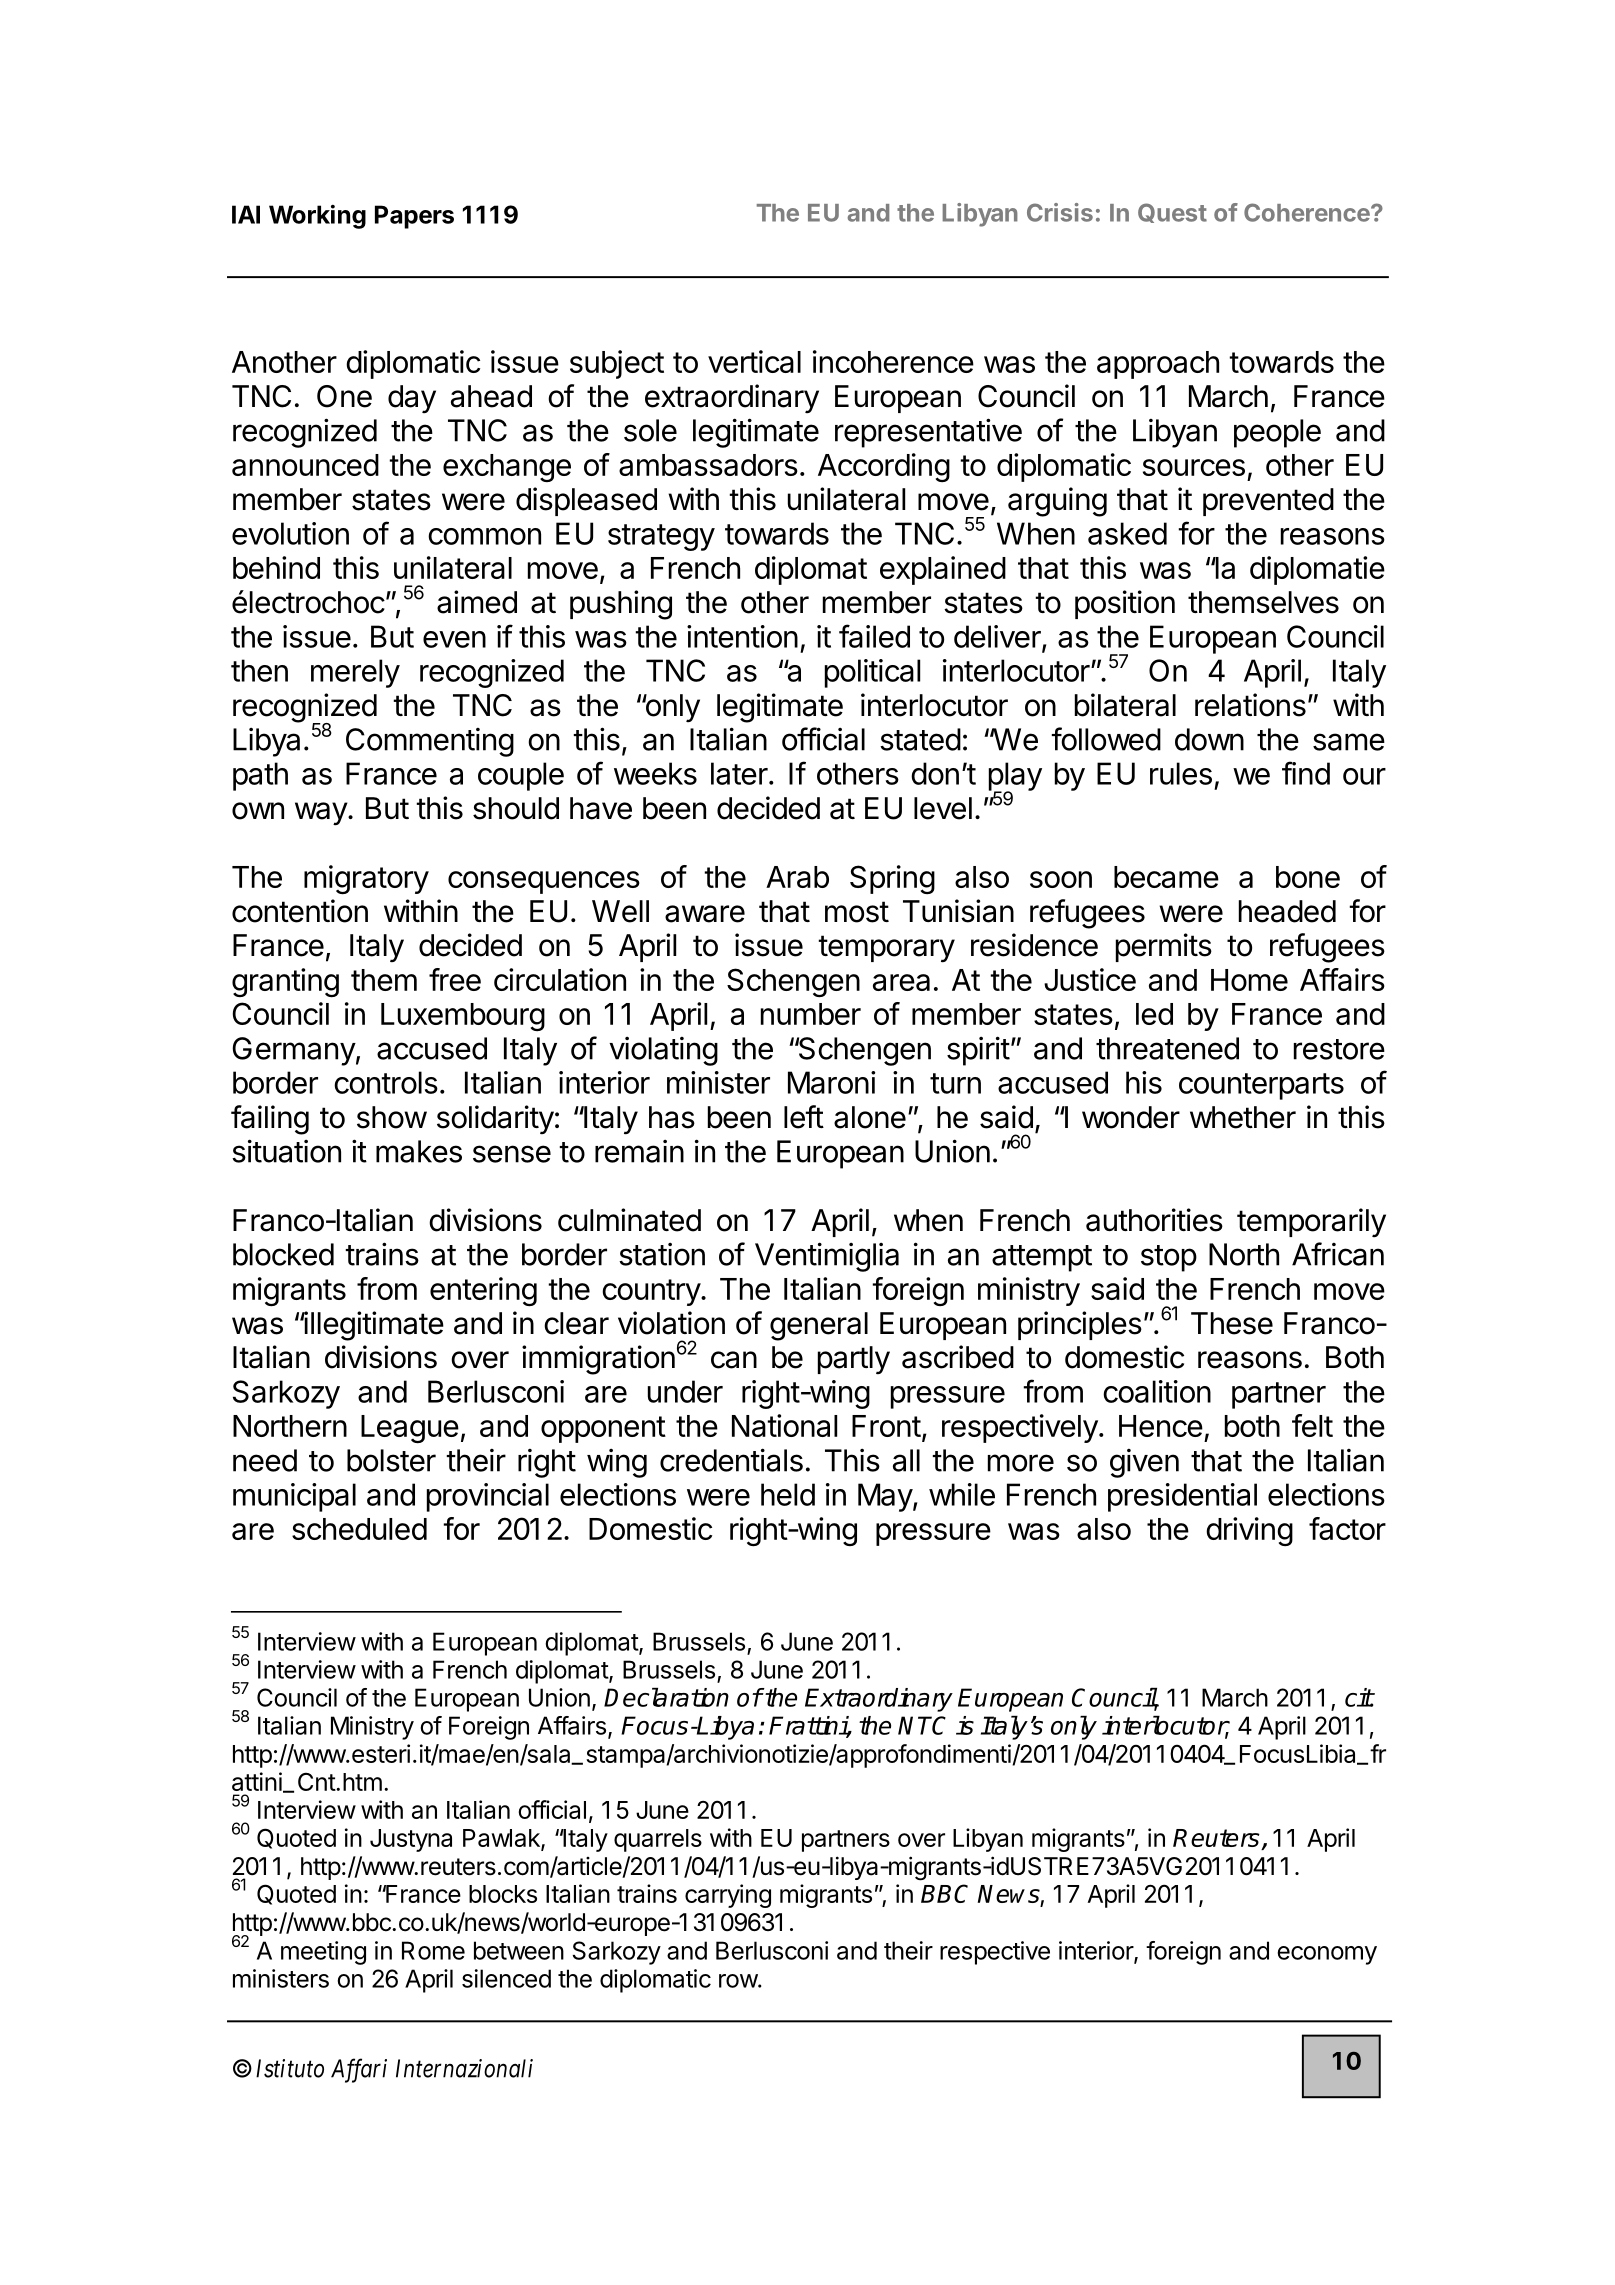 The height and width of the image is (2285, 1615). I want to click on political, so click(872, 673).
